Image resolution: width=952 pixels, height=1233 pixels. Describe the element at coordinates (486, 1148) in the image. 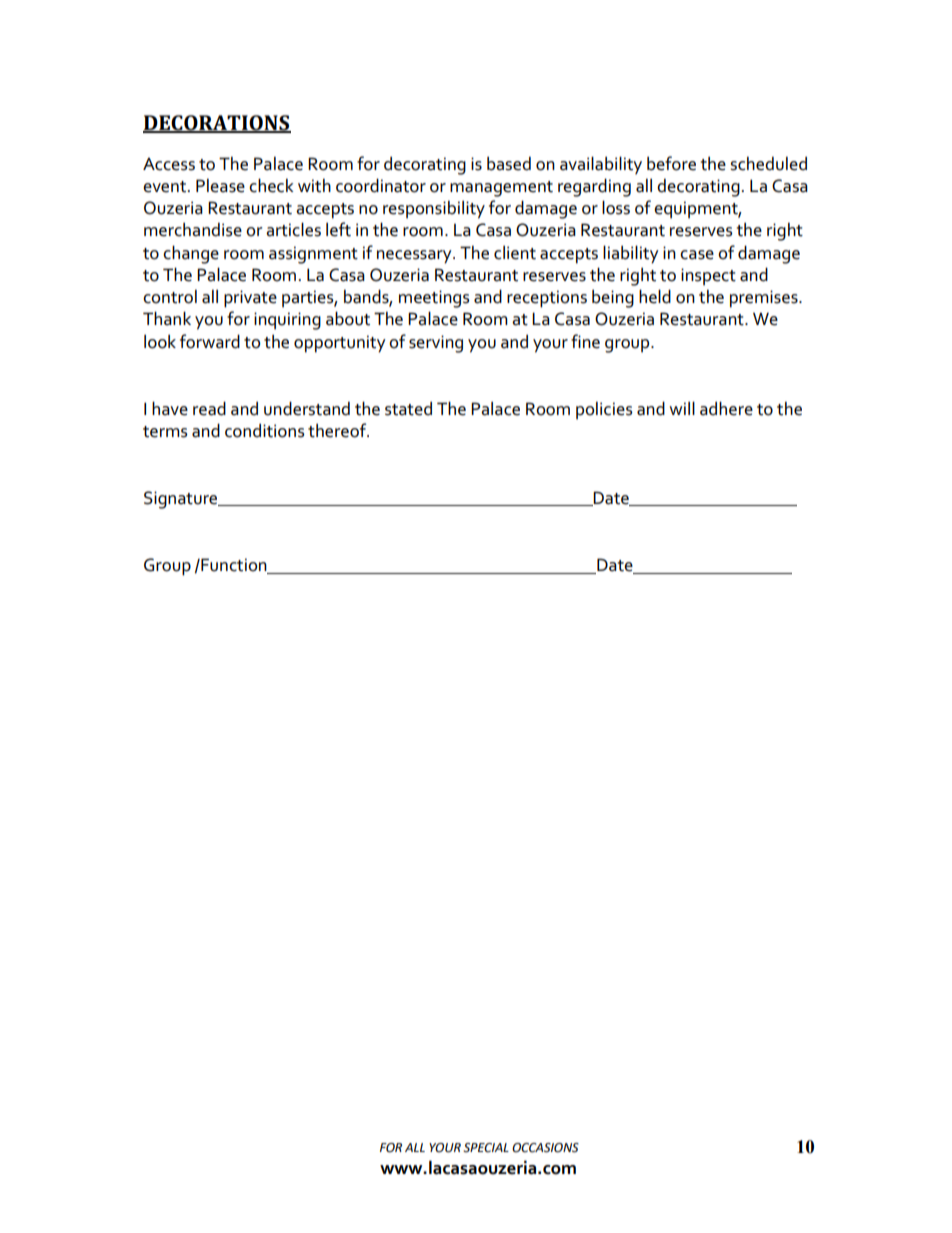

I see `SPECIAL` at that location.
